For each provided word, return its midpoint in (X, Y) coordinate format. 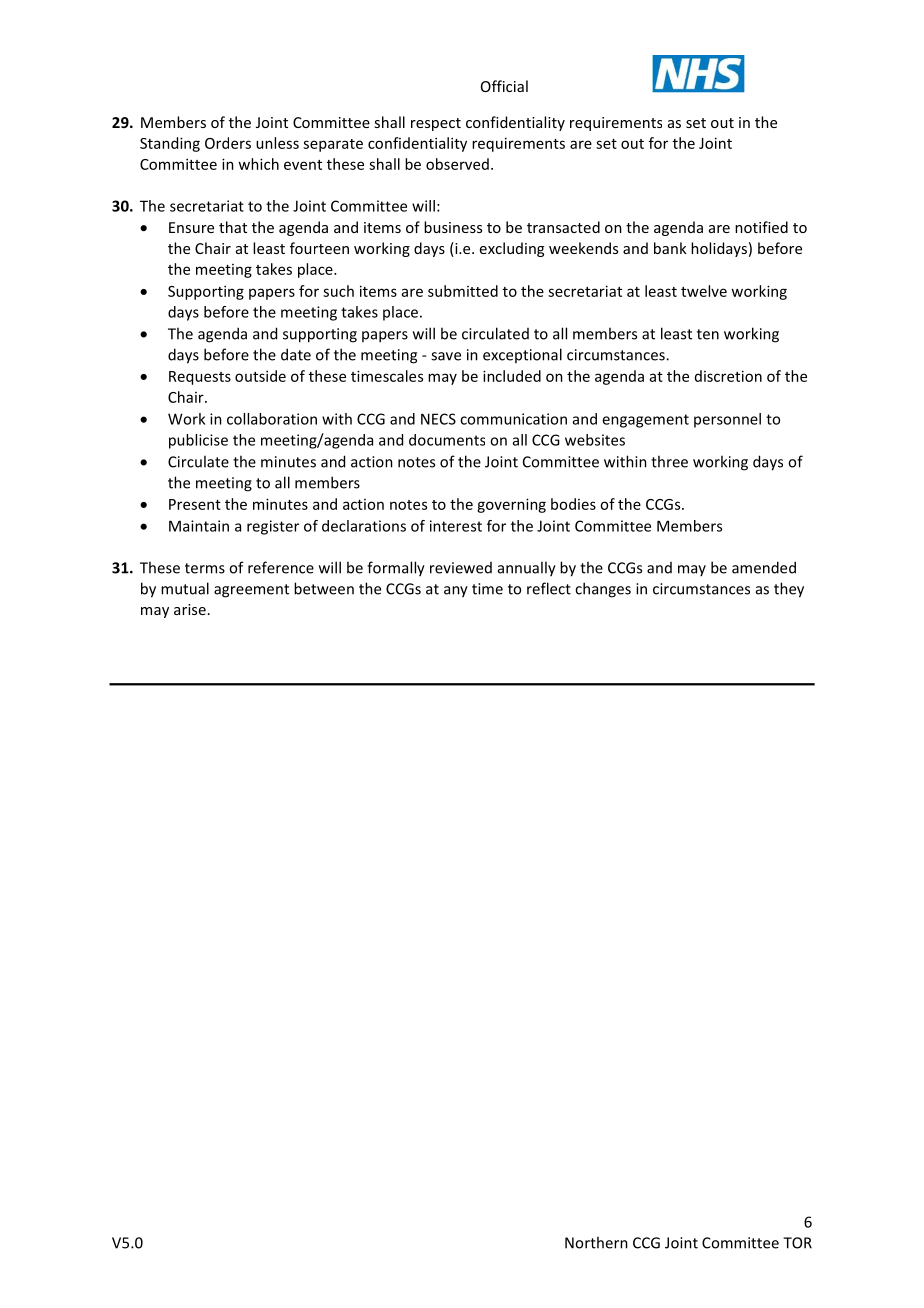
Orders (228, 143)
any (456, 592)
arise (190, 609)
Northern (596, 1242)
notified (761, 227)
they (789, 590)
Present (195, 504)
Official (504, 86)
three (669, 461)
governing (511, 505)
